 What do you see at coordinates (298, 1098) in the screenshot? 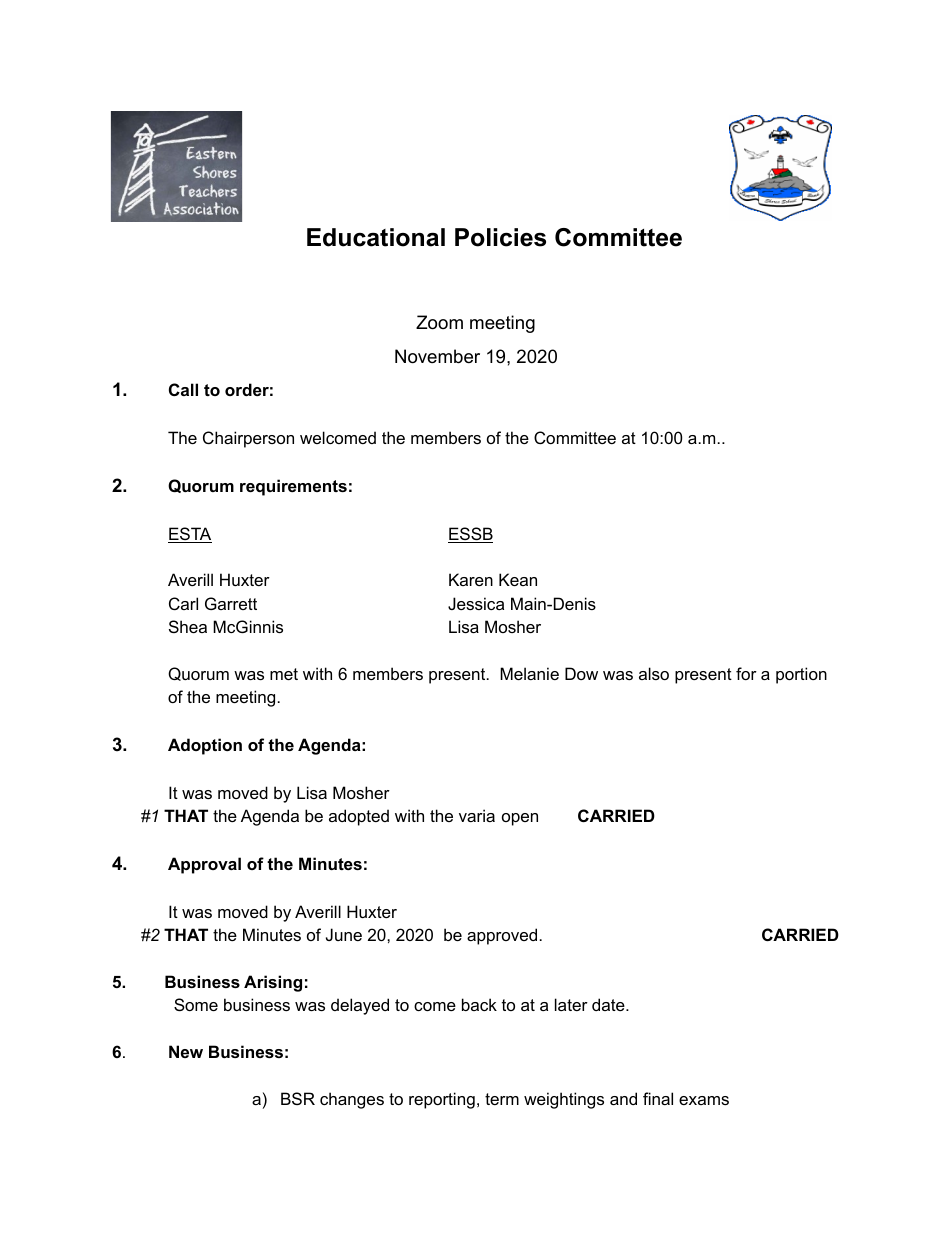
I see `BSR` at bounding box center [298, 1098].
